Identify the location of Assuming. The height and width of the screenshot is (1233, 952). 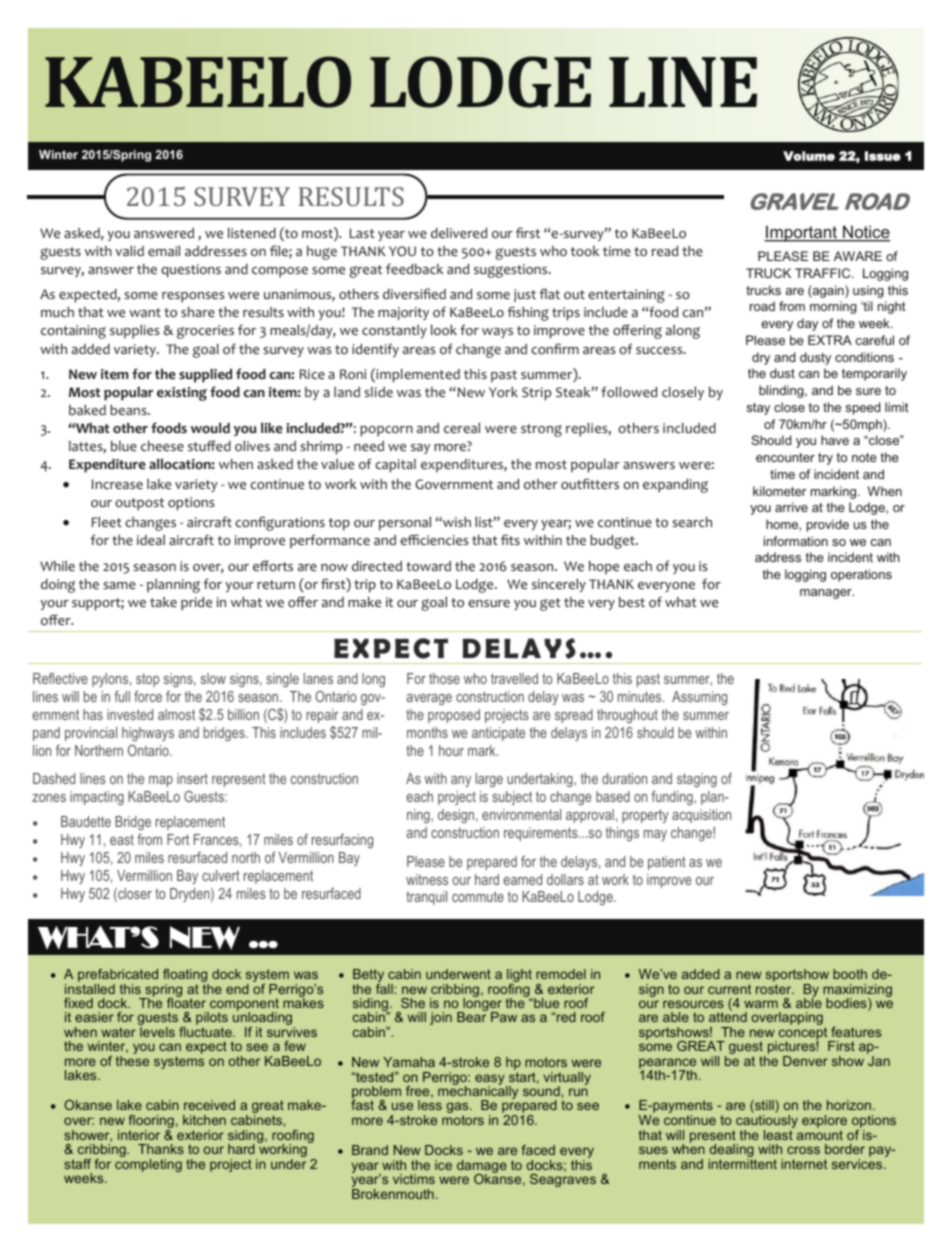
(699, 698).
